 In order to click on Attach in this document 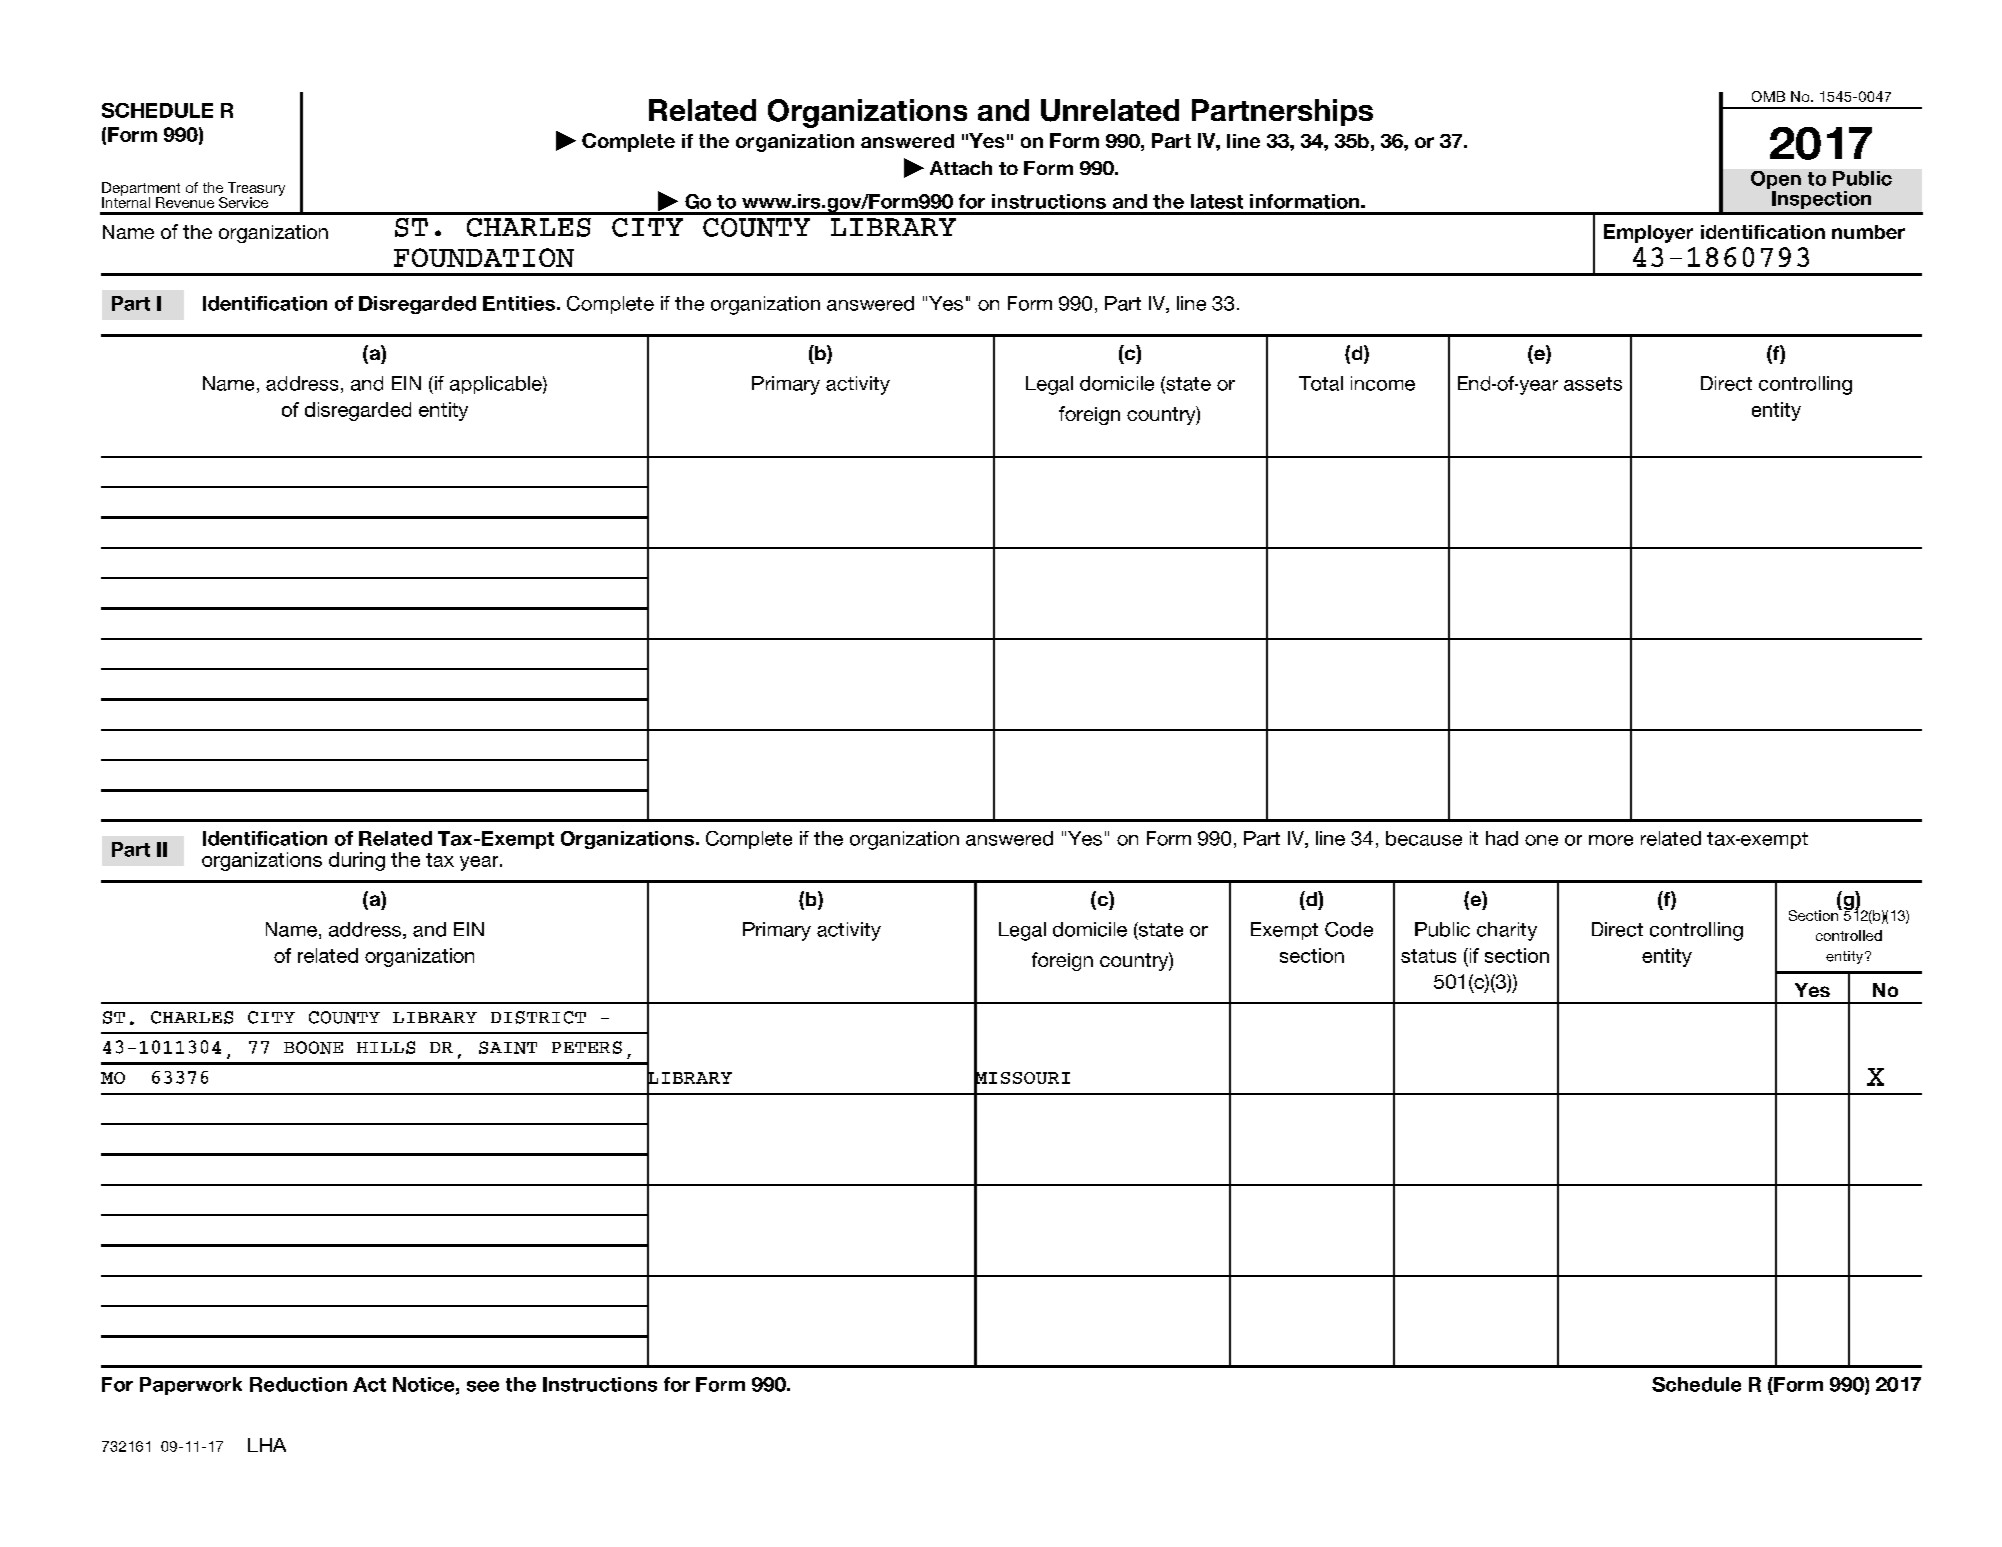, I will do `click(961, 168)`.
